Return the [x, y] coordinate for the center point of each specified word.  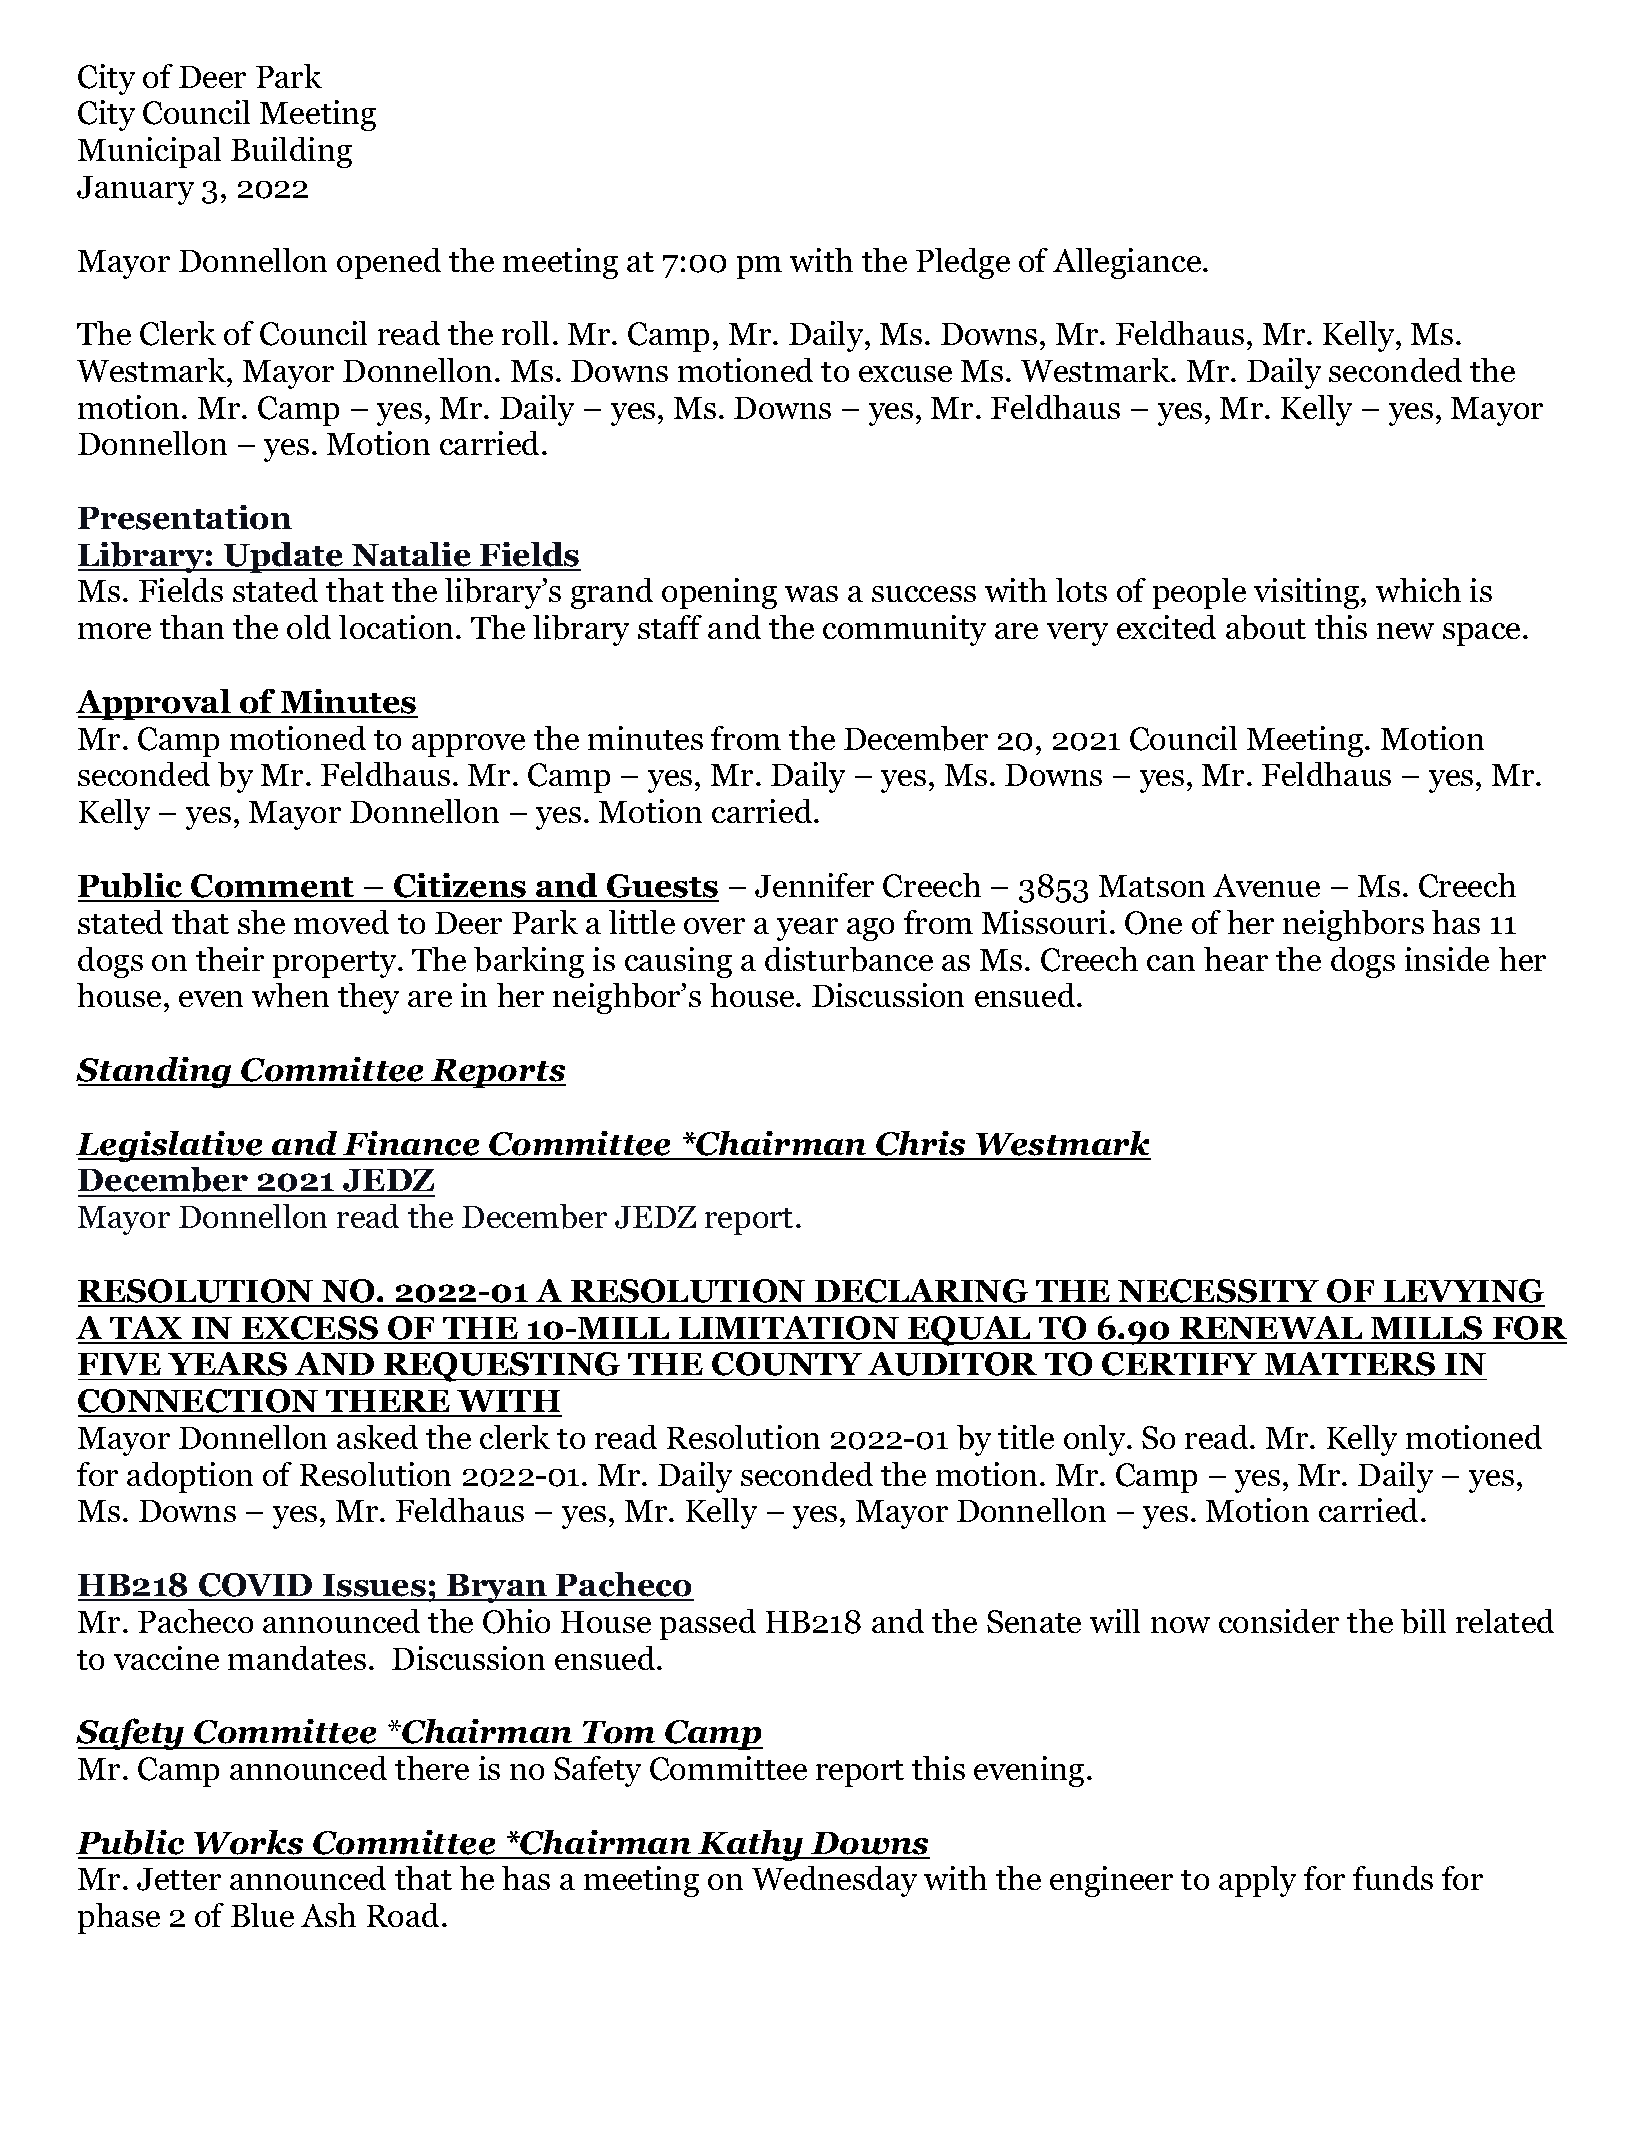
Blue [262, 1915]
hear [1236, 959]
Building [291, 152]
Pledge [963, 263]
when [290, 995]
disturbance [849, 959]
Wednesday [834, 1881]
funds [1393, 1878]
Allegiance [1128, 263]
